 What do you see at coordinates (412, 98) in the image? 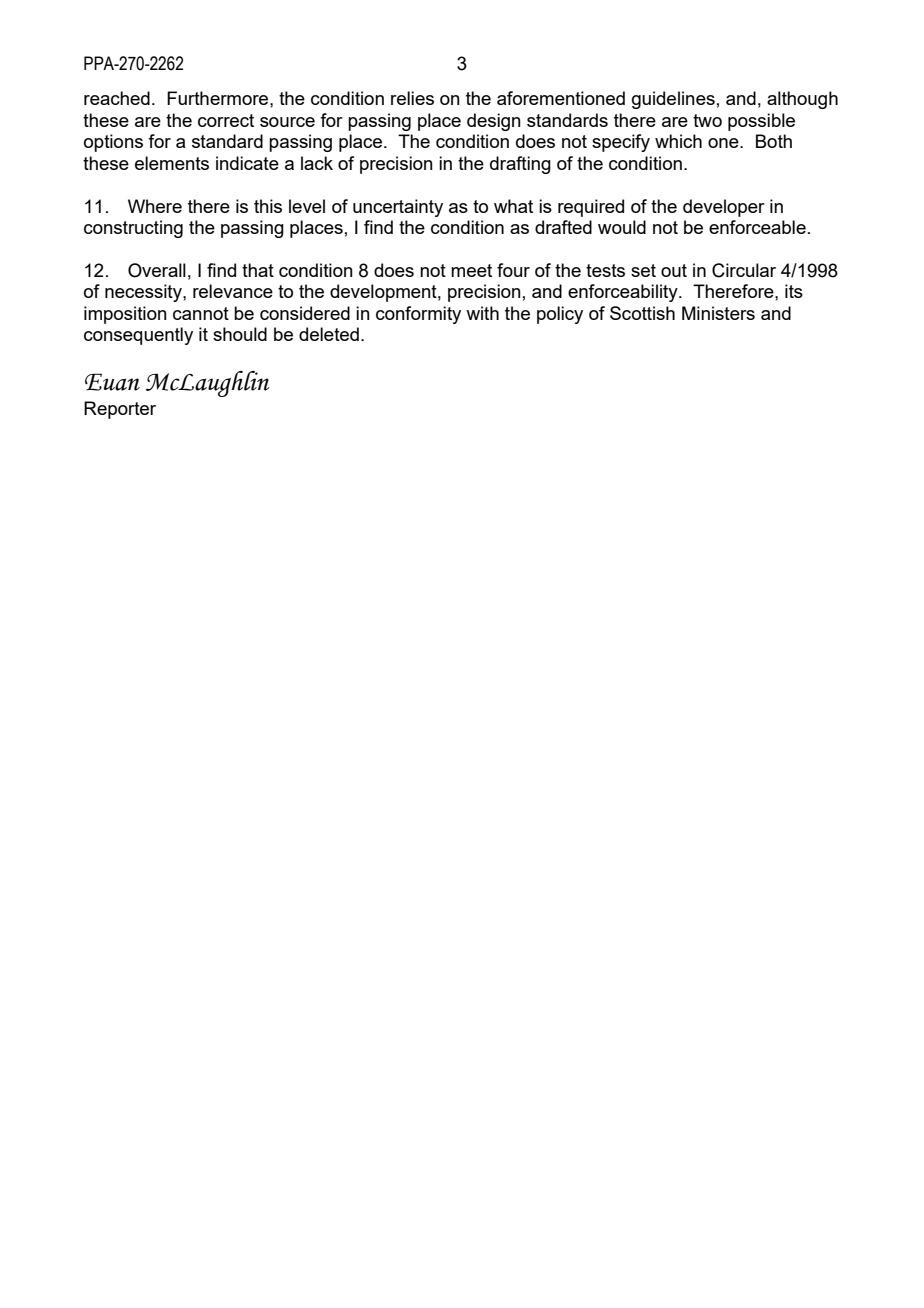
I see `relies` at bounding box center [412, 98].
